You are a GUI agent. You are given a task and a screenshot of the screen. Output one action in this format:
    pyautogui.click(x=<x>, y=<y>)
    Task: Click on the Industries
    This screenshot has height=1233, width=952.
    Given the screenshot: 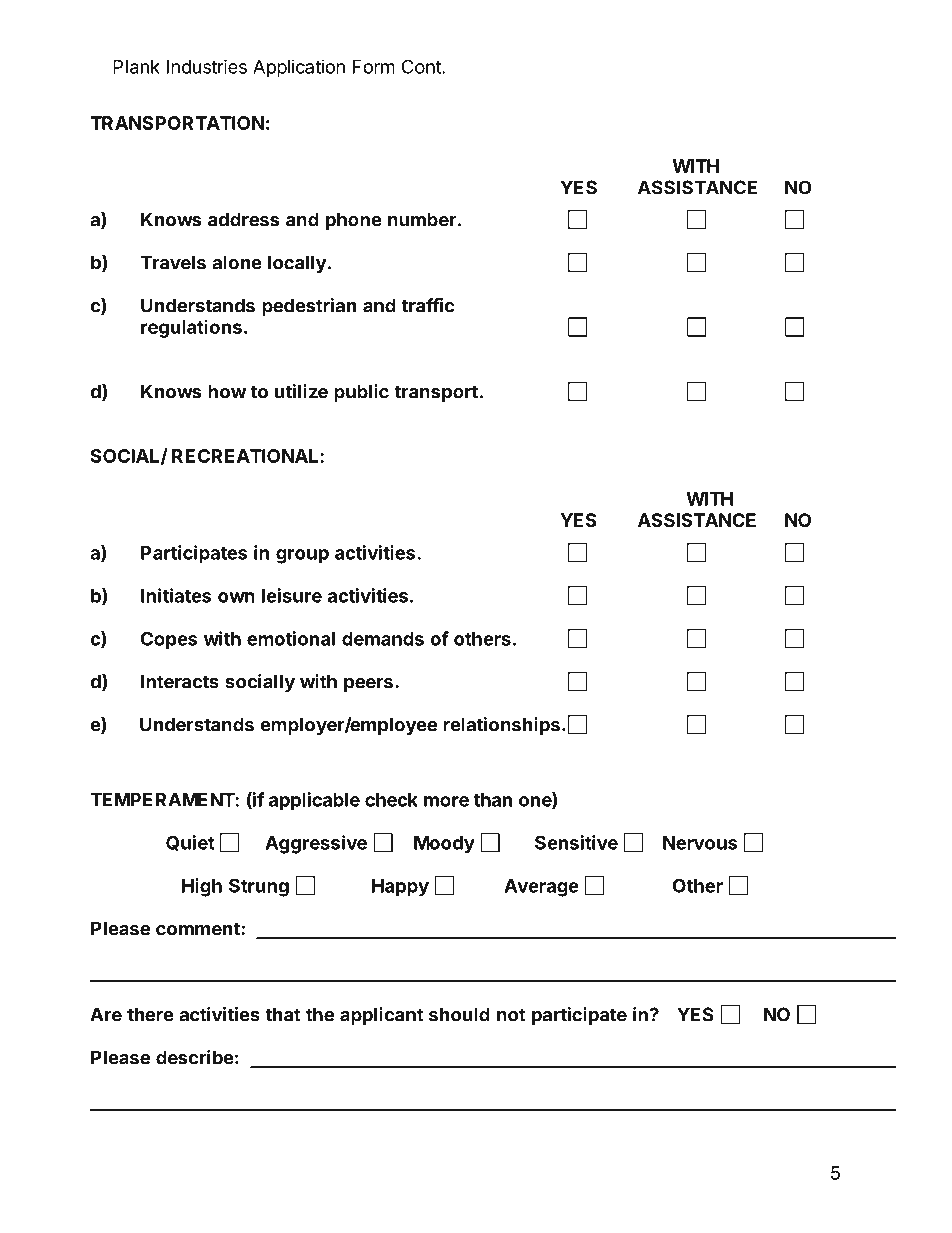 What is the action you would take?
    pyautogui.click(x=207, y=66)
